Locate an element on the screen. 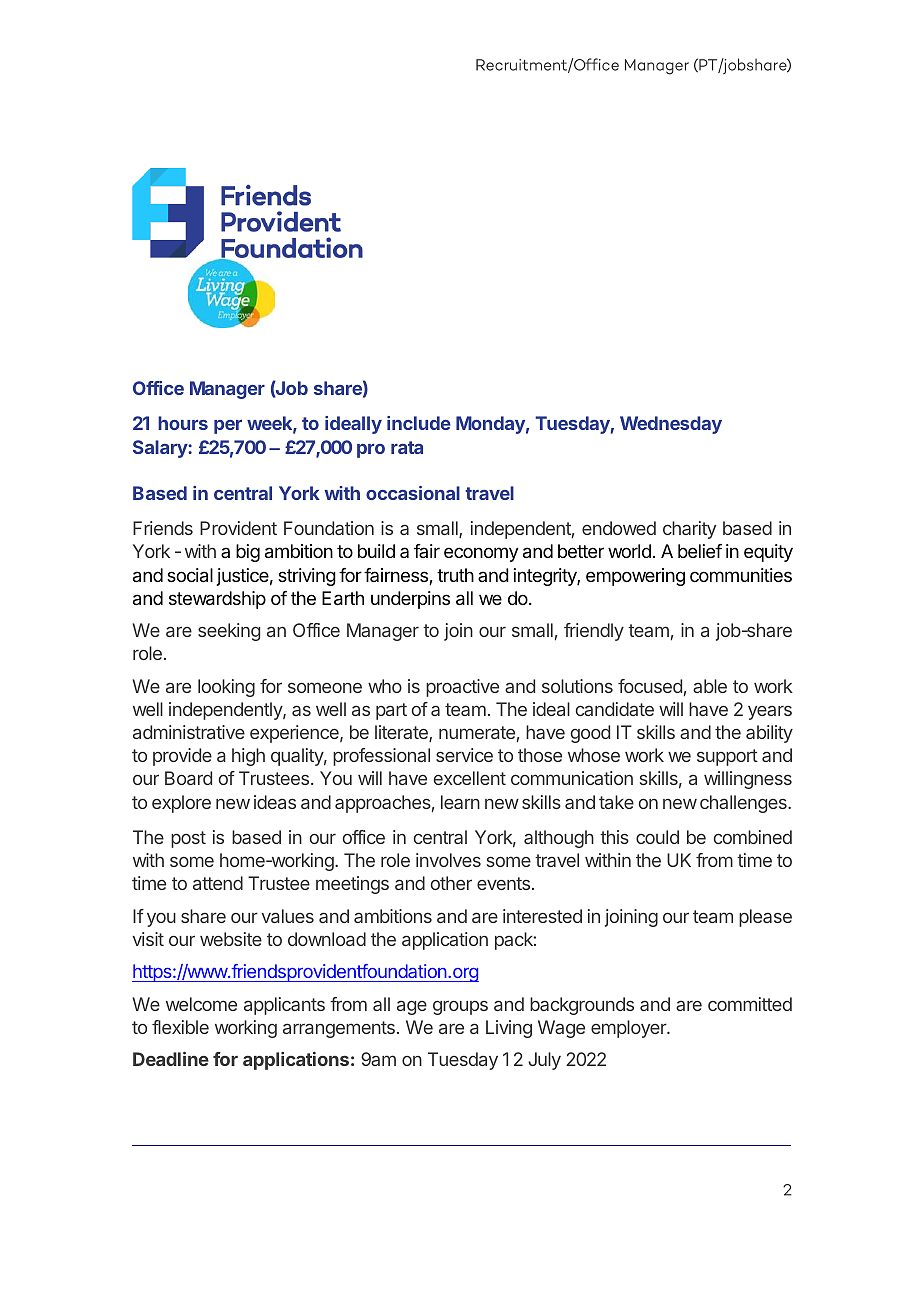 This screenshot has width=924, height=1308. administrative is located at coordinates (189, 732).
